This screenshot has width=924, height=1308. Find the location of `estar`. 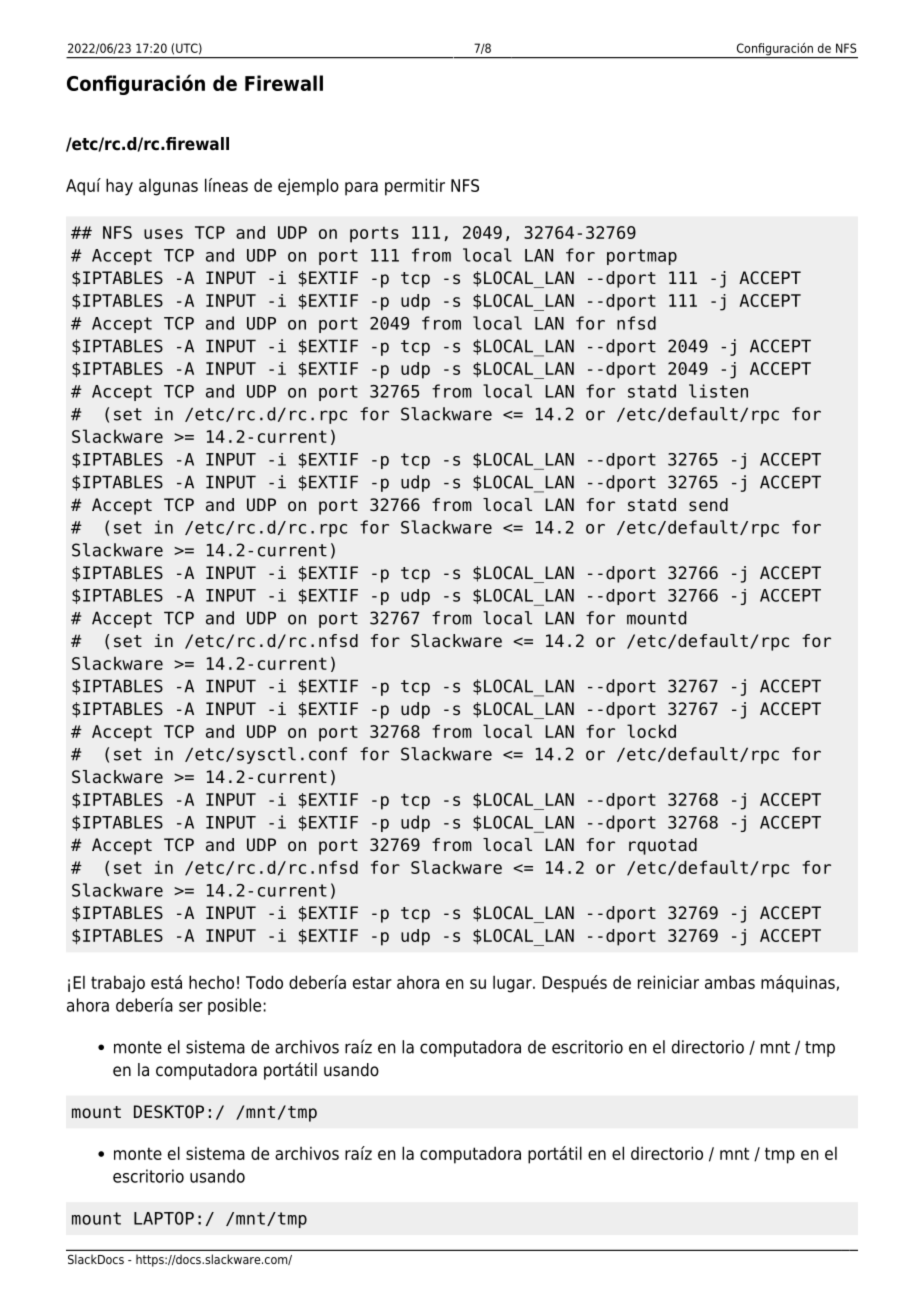

estar is located at coordinates (372, 982).
